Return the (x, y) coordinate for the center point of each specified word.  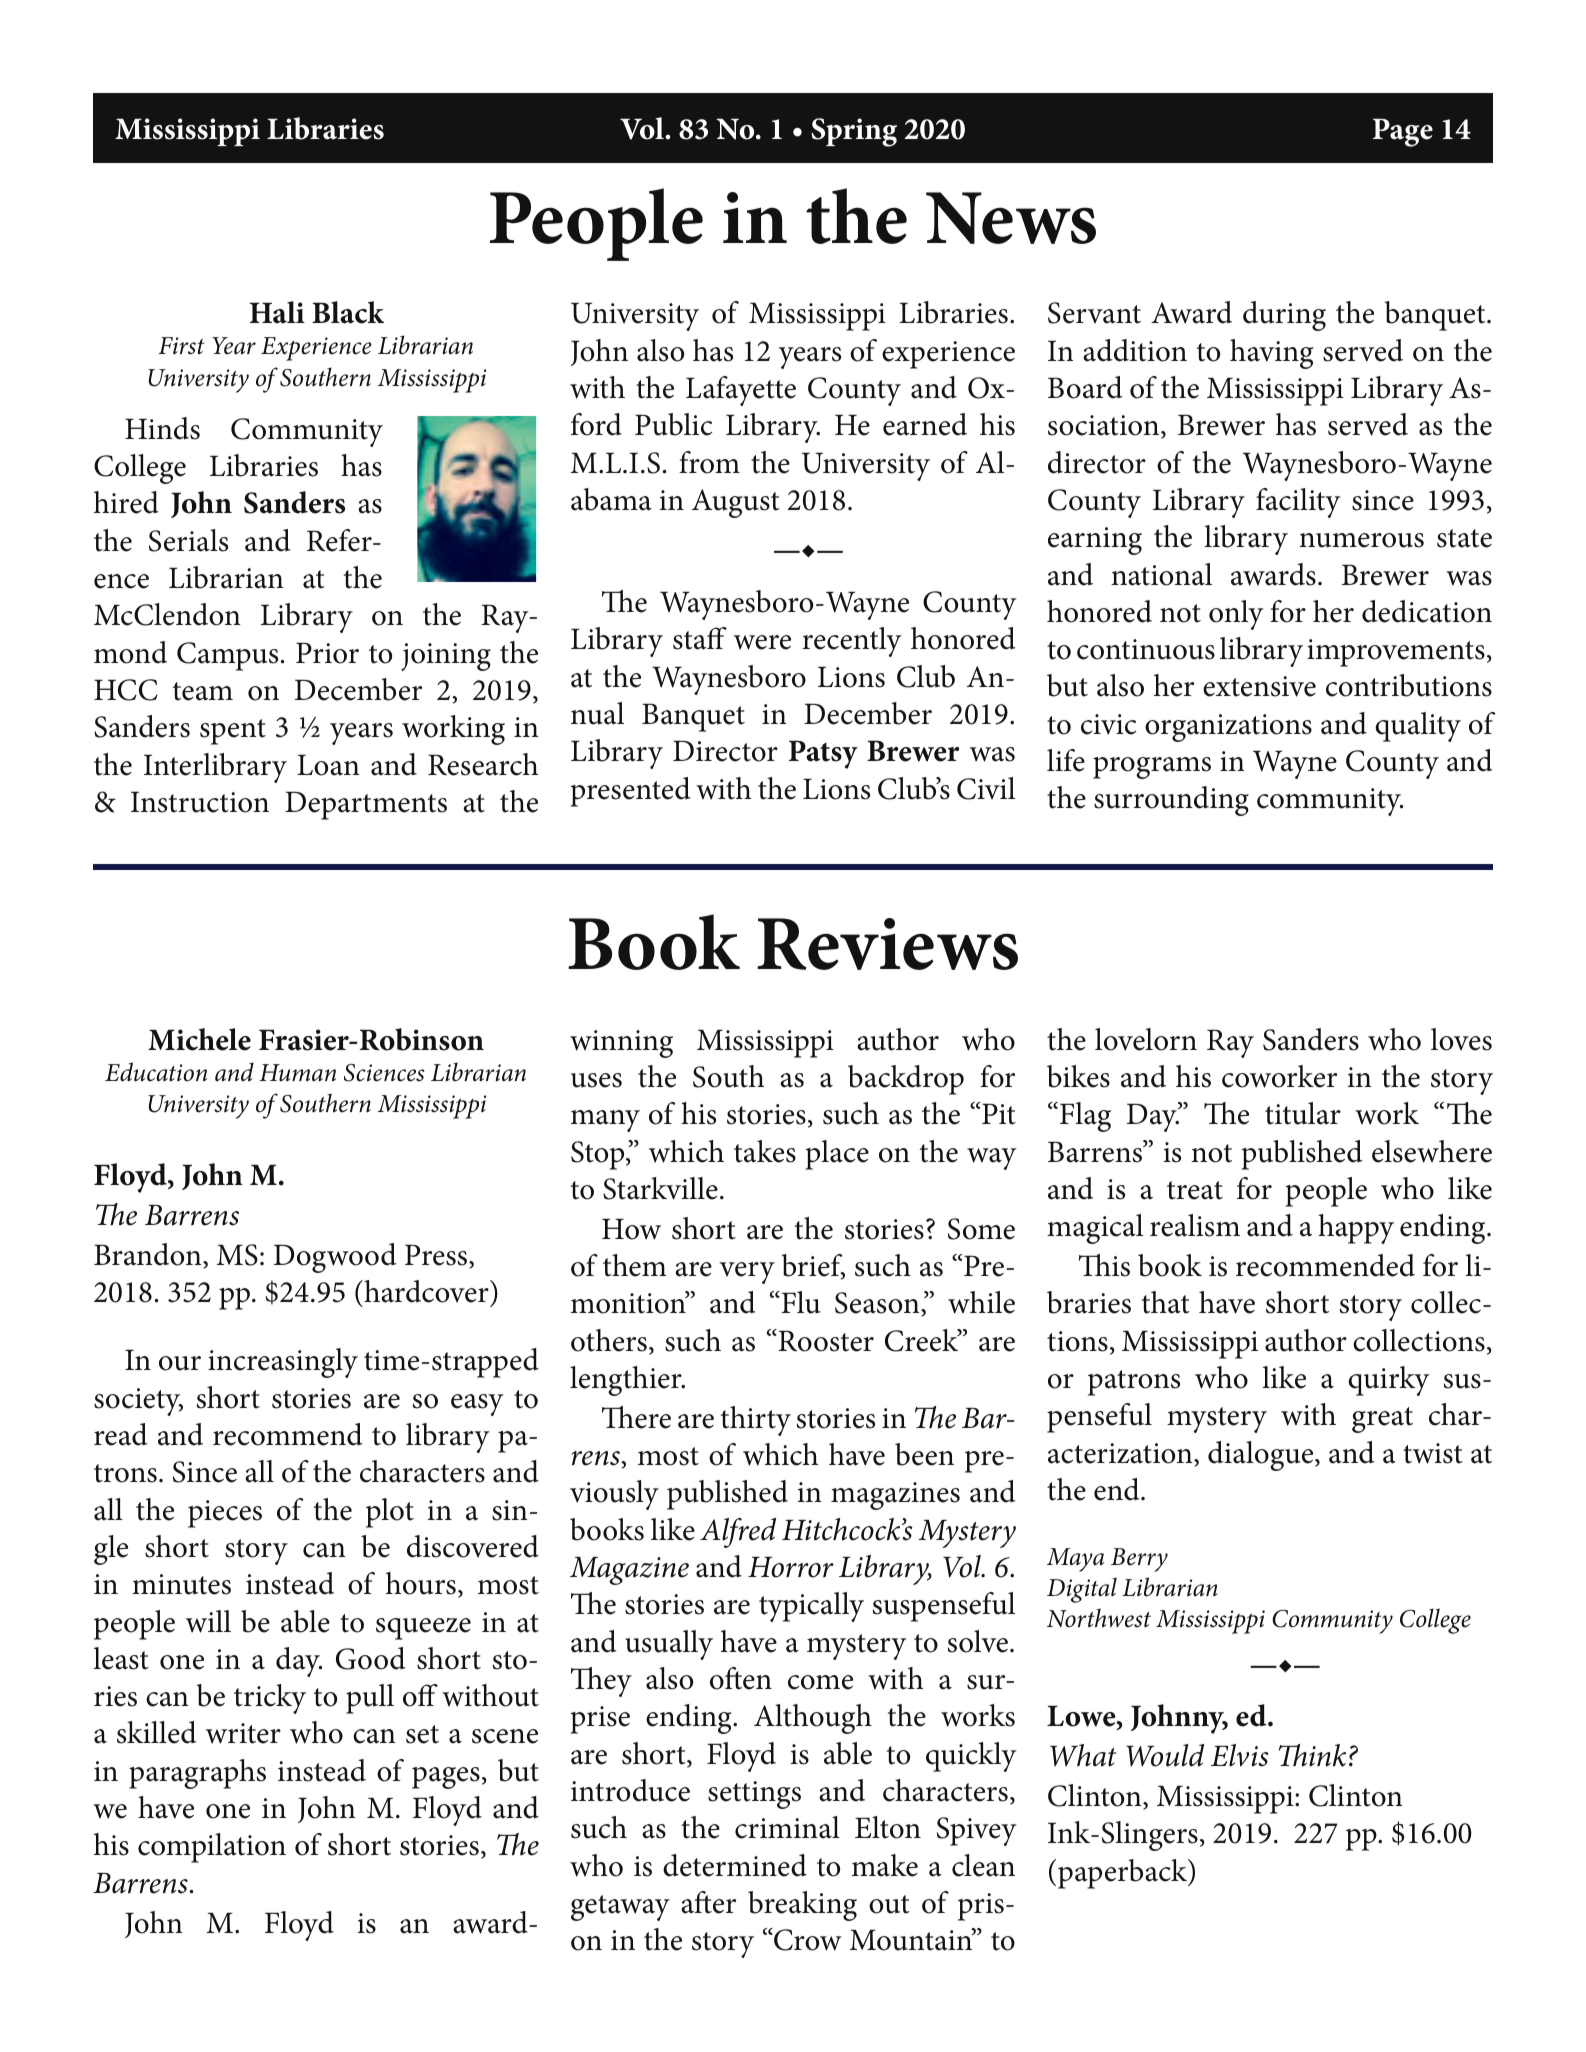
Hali (277, 312)
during (1284, 316)
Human (297, 1073)
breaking (802, 1906)
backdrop (906, 1080)
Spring (854, 132)
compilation (212, 1848)
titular (1303, 1113)
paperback (1124, 1874)
